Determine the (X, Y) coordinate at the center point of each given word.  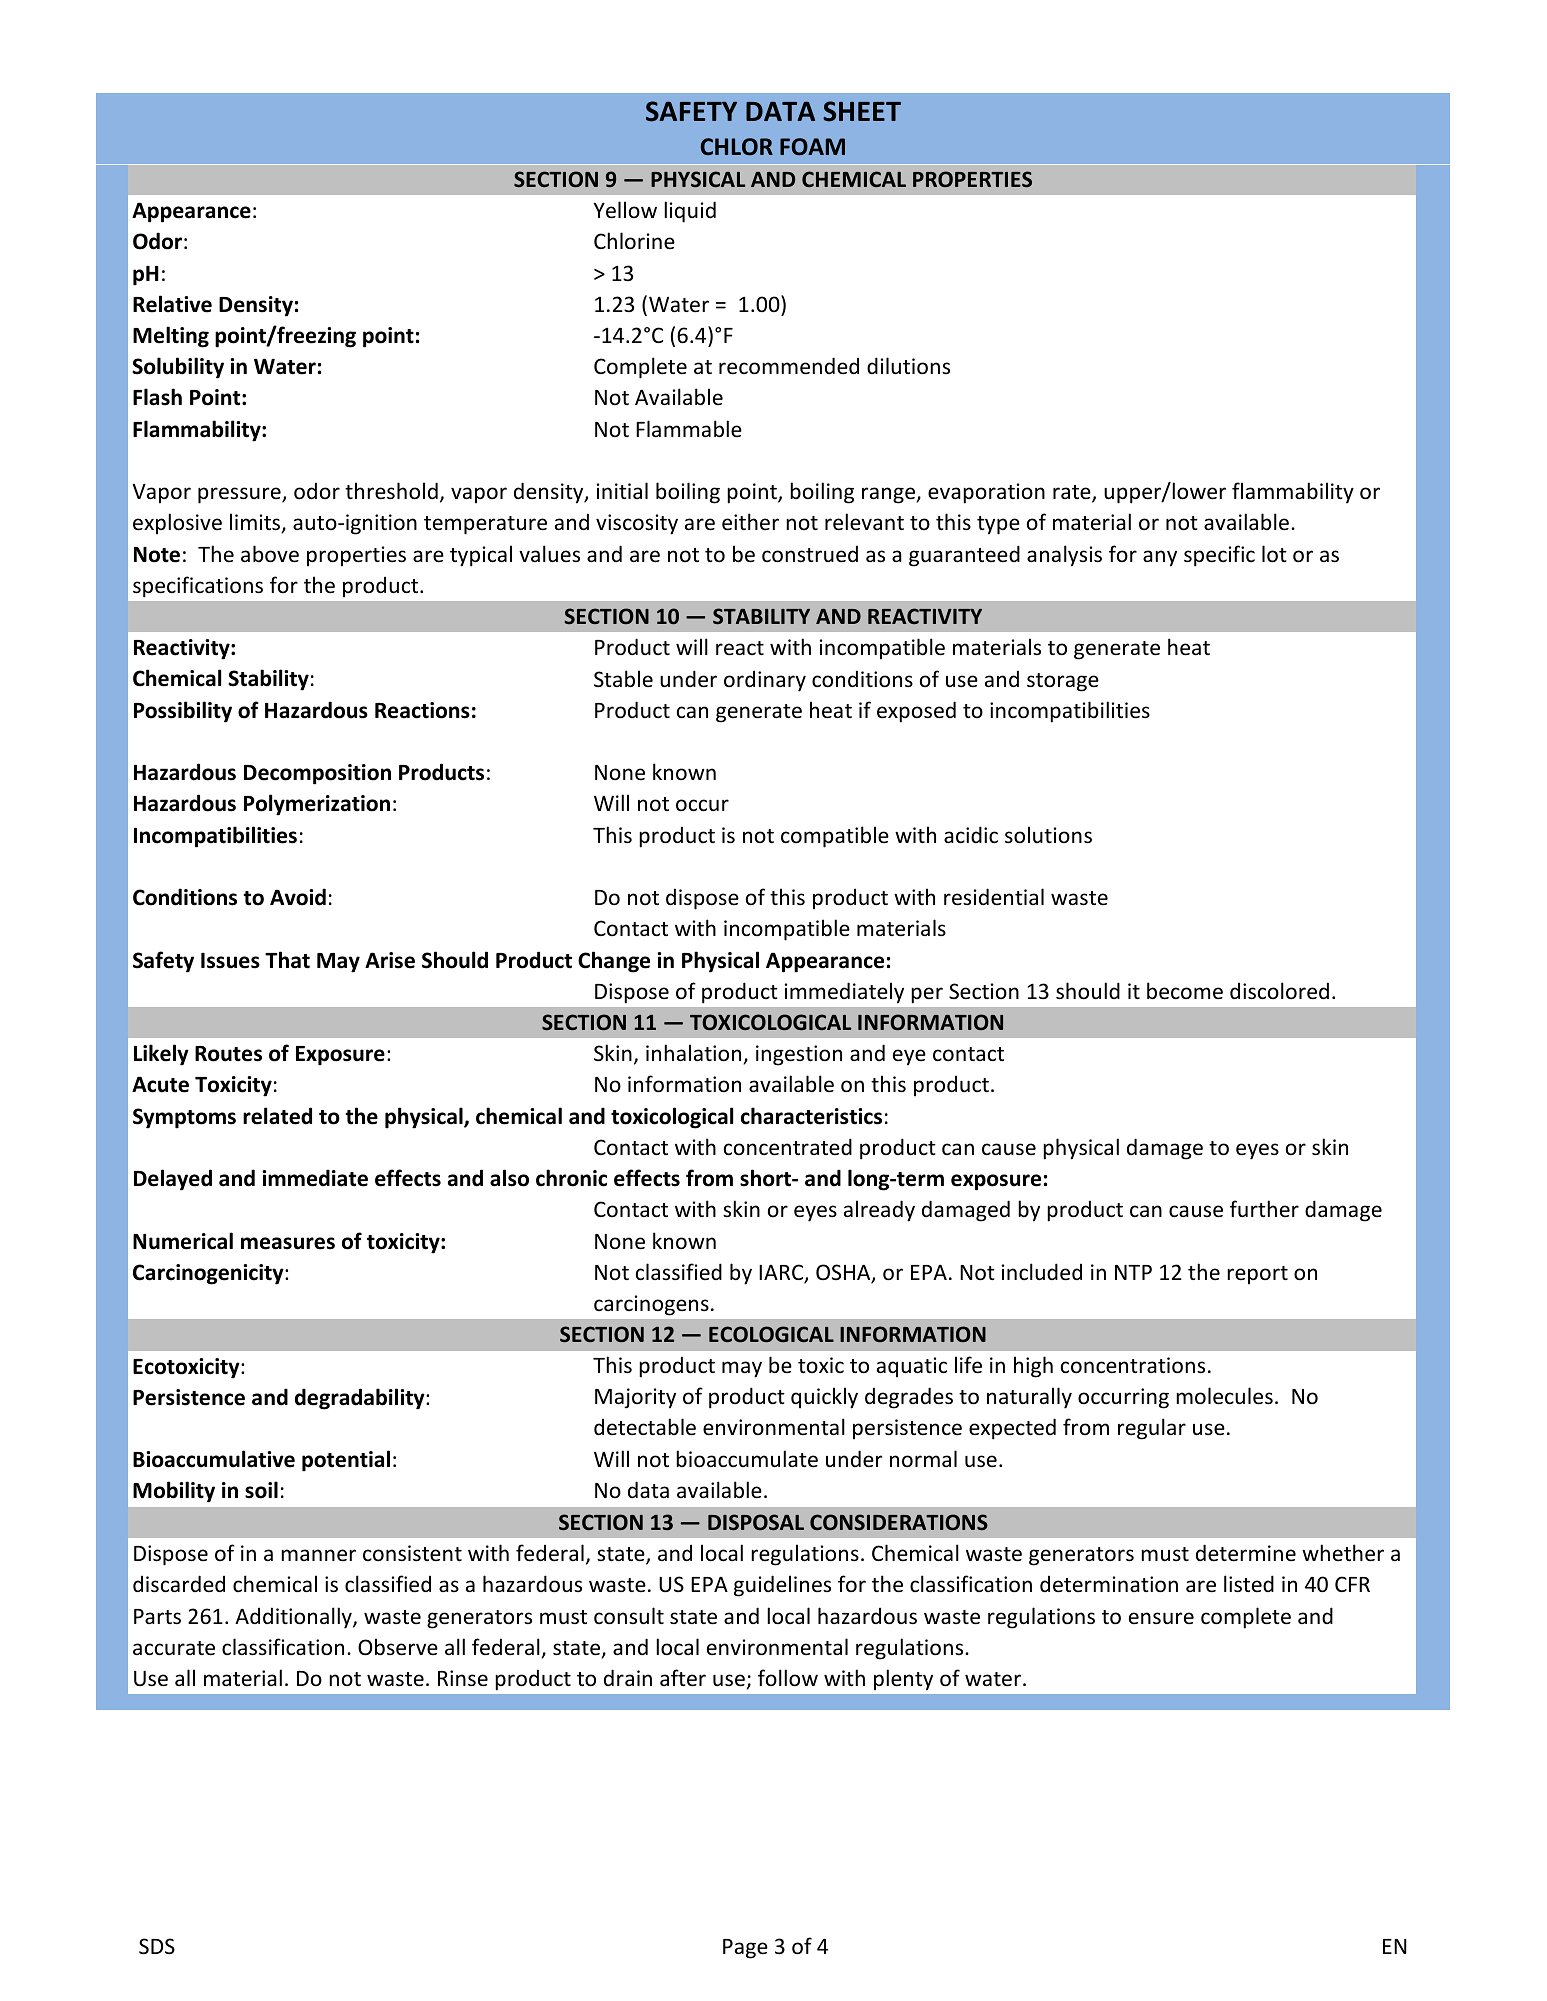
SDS (157, 1946)
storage (1063, 682)
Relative (172, 304)
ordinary (765, 681)
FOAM (812, 147)
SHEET (862, 111)
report (1257, 1275)
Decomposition (317, 774)
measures (288, 1243)
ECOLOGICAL (771, 1334)
